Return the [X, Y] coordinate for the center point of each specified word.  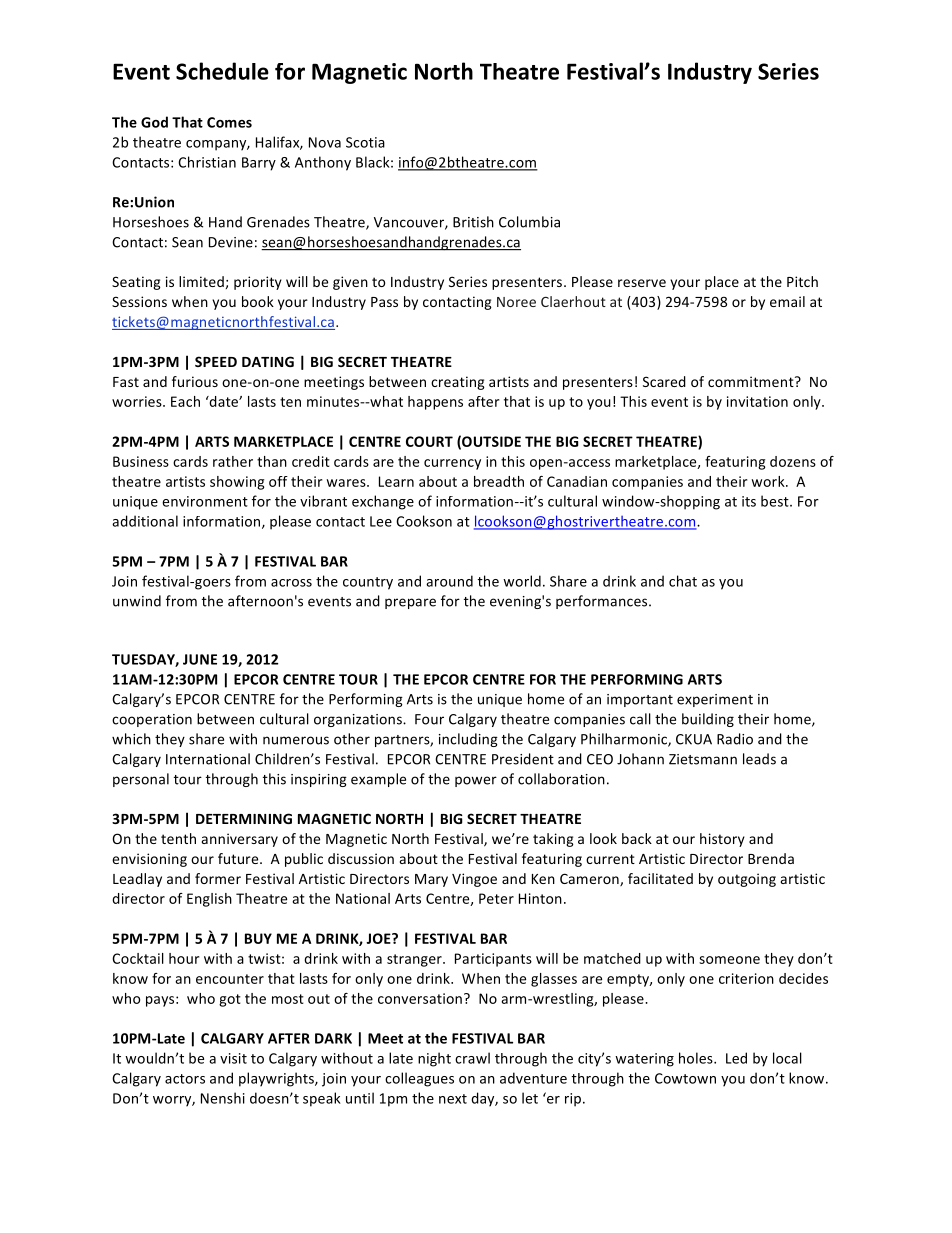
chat [683, 581]
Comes [229, 122]
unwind [137, 601]
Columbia [529, 222]
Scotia [365, 142]
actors [185, 1079]
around [449, 581]
